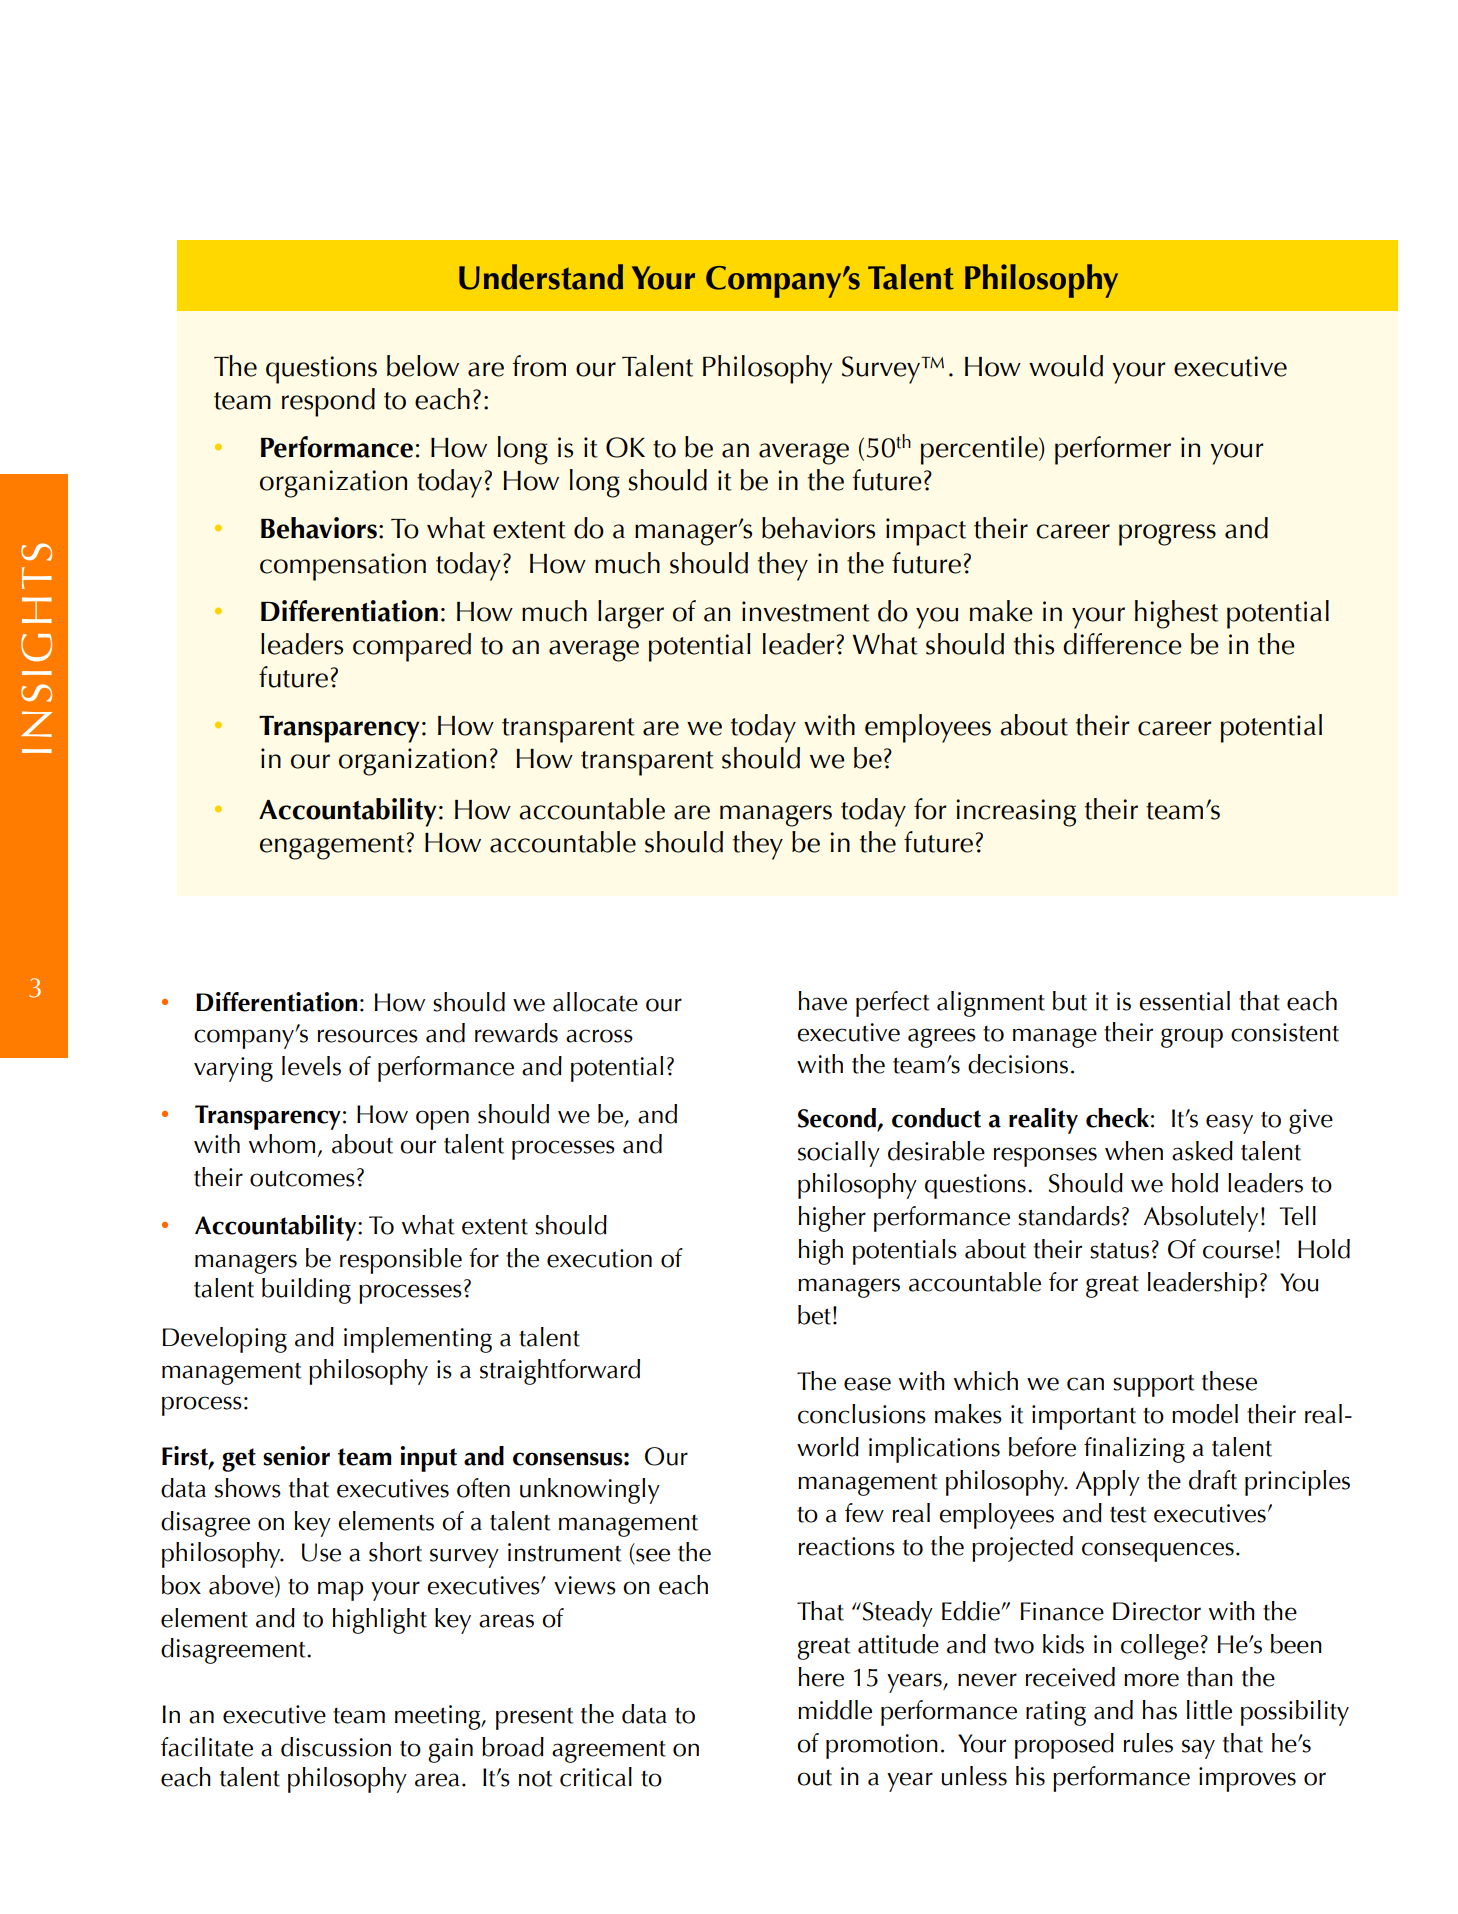 The width and height of the screenshot is (1458, 1914). Describe the element at coordinates (332, 847) in the screenshot. I see `engagement` at that location.
